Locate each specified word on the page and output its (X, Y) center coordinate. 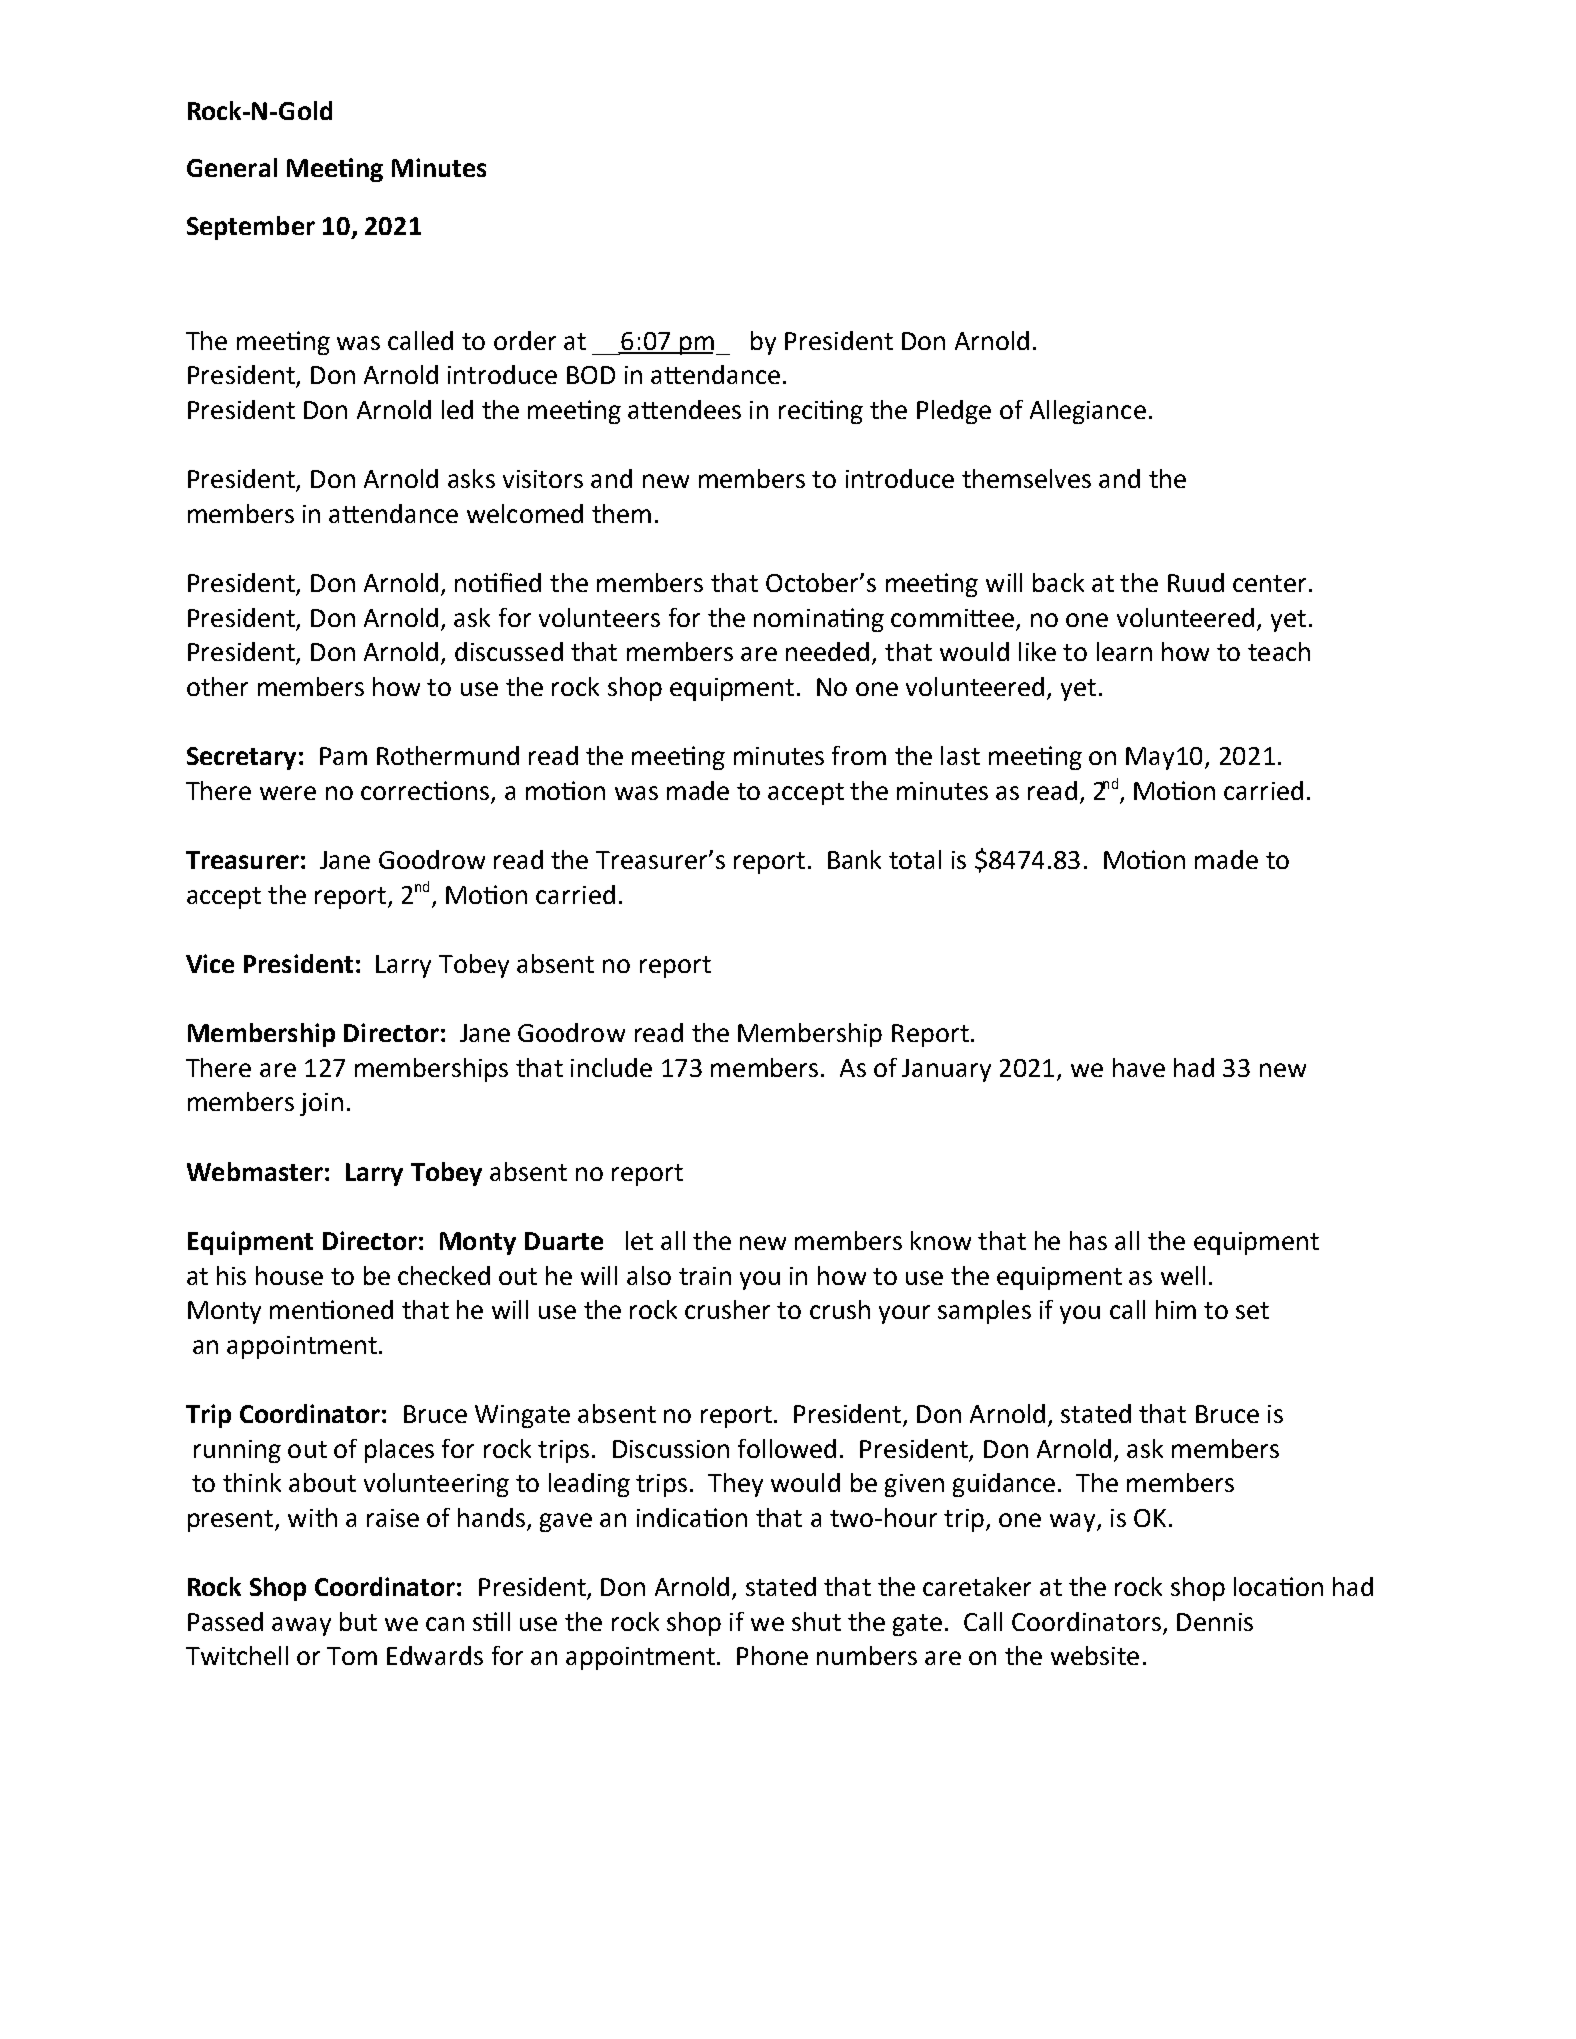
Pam (343, 756)
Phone (772, 1655)
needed (827, 651)
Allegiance (1088, 412)
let (639, 1240)
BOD (591, 375)
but (358, 1621)
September (251, 228)
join (321, 1104)
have (1139, 1067)
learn (1124, 651)
